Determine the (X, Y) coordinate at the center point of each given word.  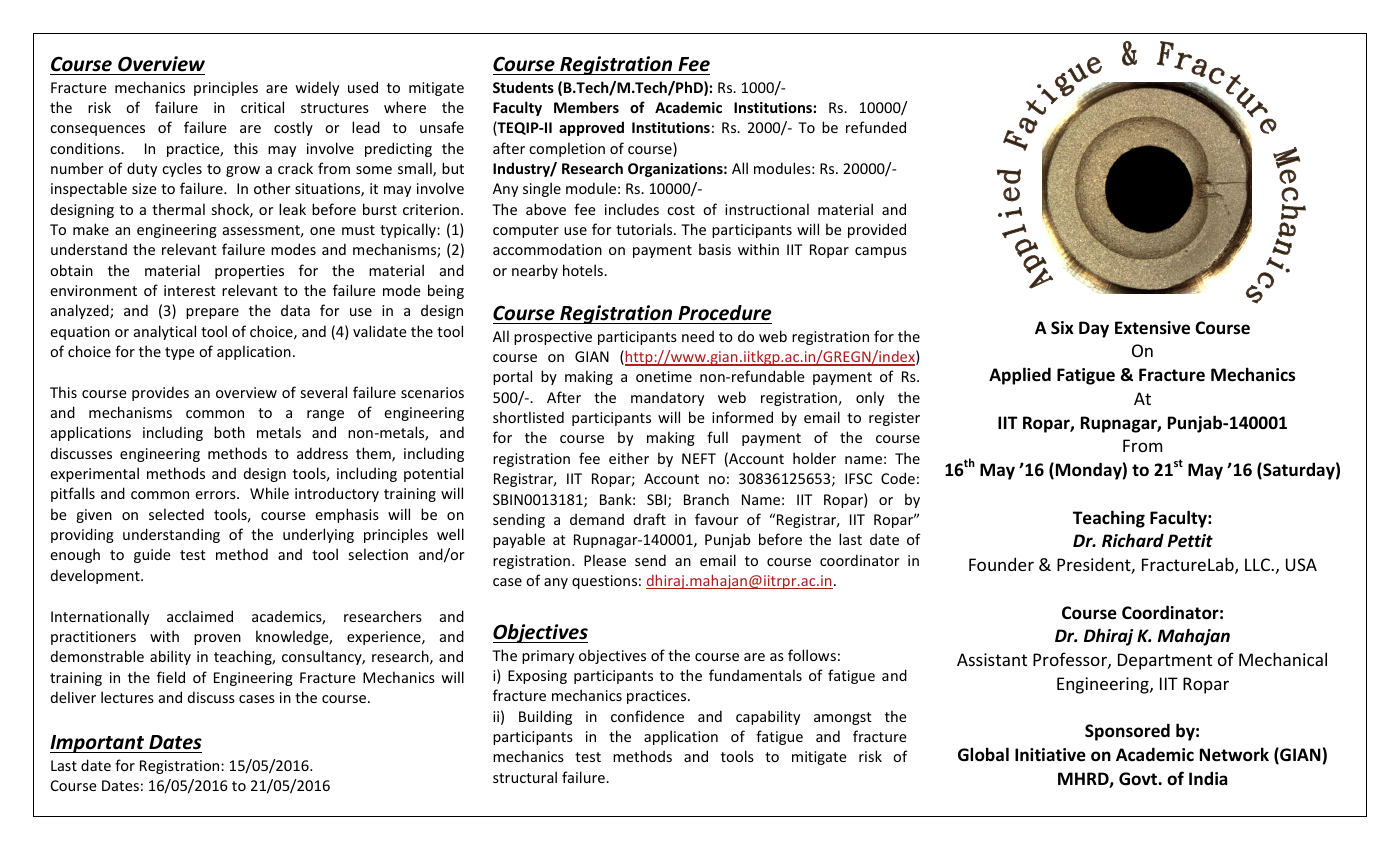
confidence (647, 716)
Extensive (1152, 328)
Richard (1133, 540)
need (698, 336)
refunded (876, 127)
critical (262, 107)
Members (586, 107)
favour (716, 519)
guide (152, 555)
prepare (212, 313)
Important (98, 744)
